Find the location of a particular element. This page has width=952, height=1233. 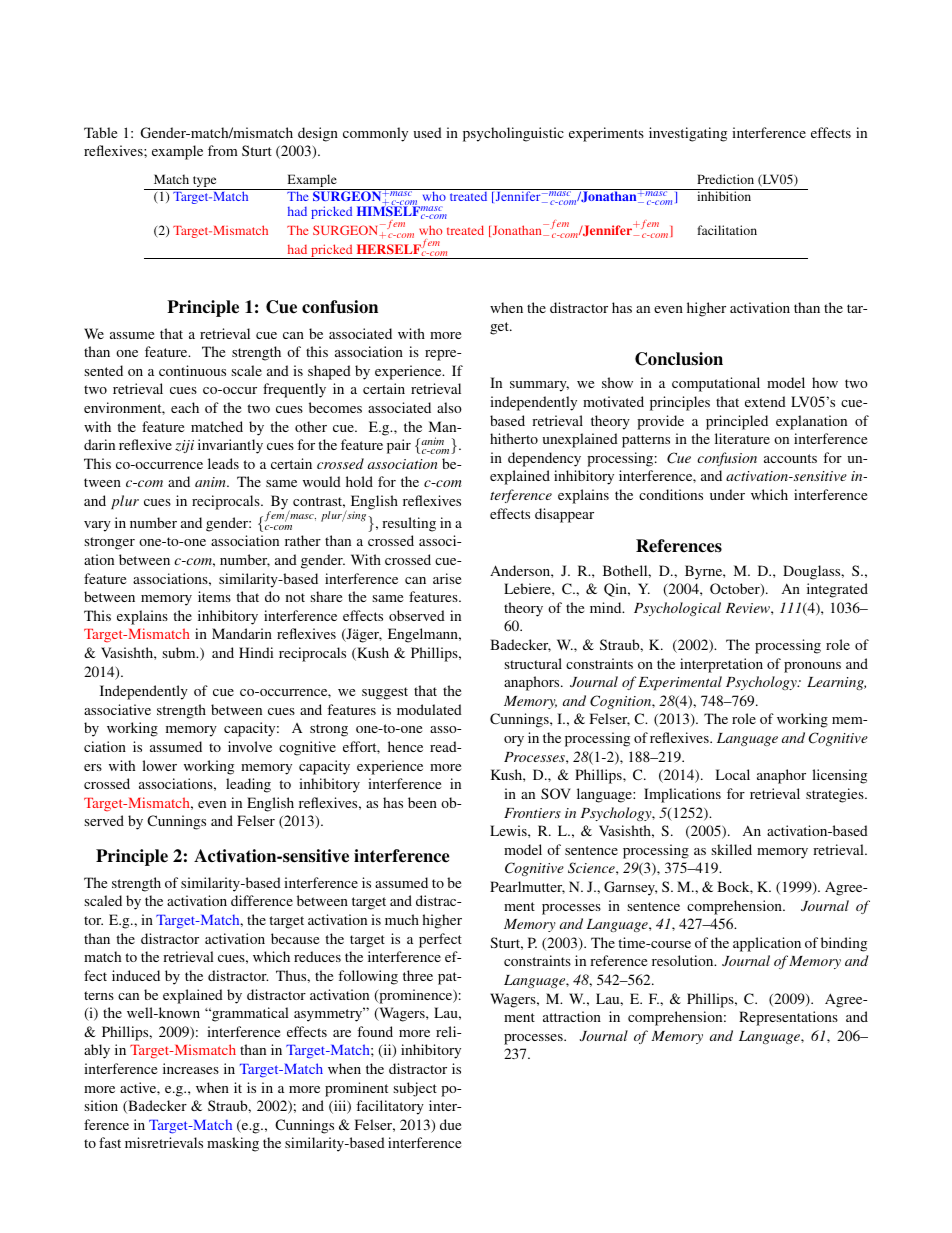

pronouns is located at coordinates (812, 667).
